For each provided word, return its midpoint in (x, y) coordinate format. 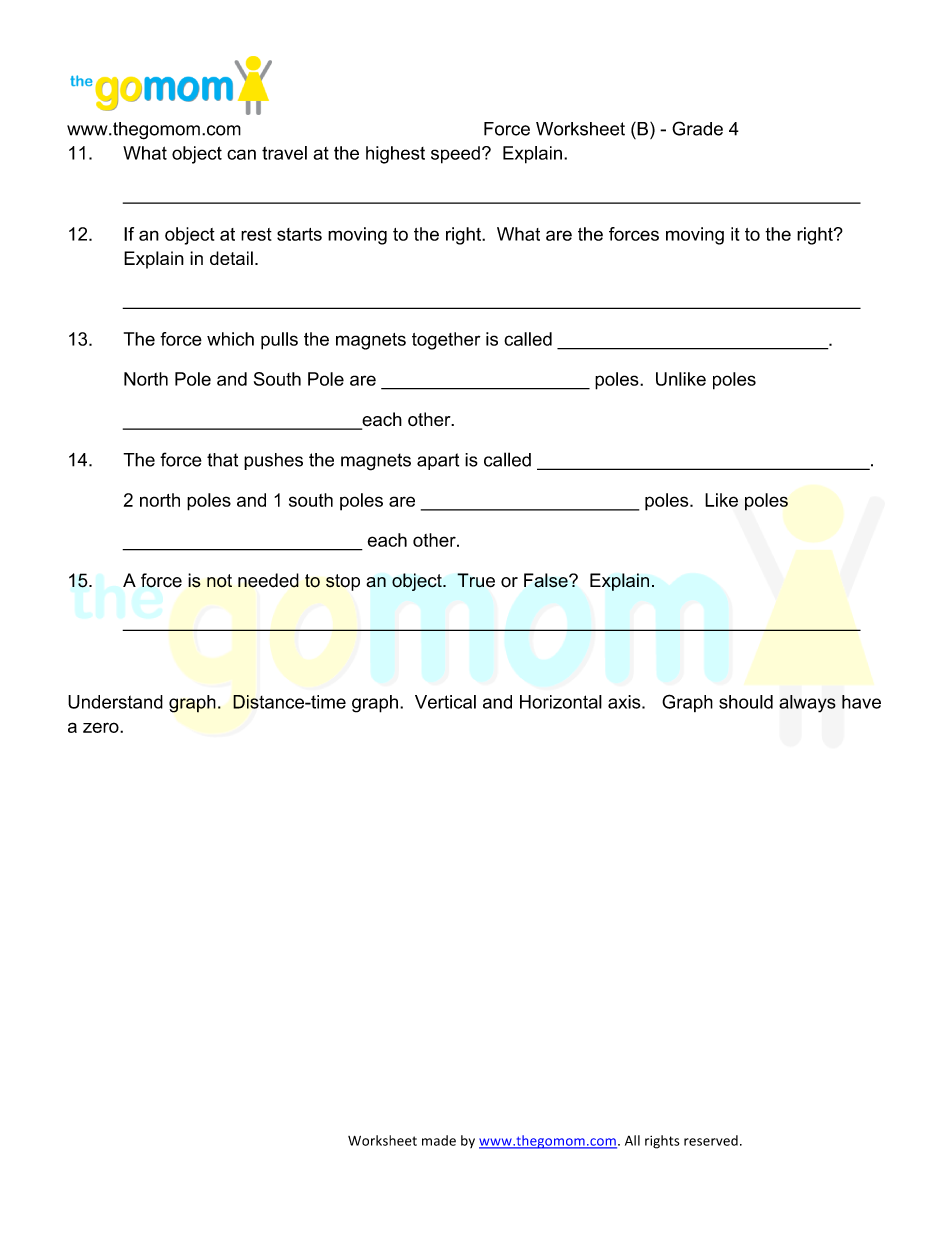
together (446, 341)
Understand (115, 702)
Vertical (445, 702)
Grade (697, 128)
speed (455, 155)
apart (438, 461)
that (222, 460)
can (241, 154)
